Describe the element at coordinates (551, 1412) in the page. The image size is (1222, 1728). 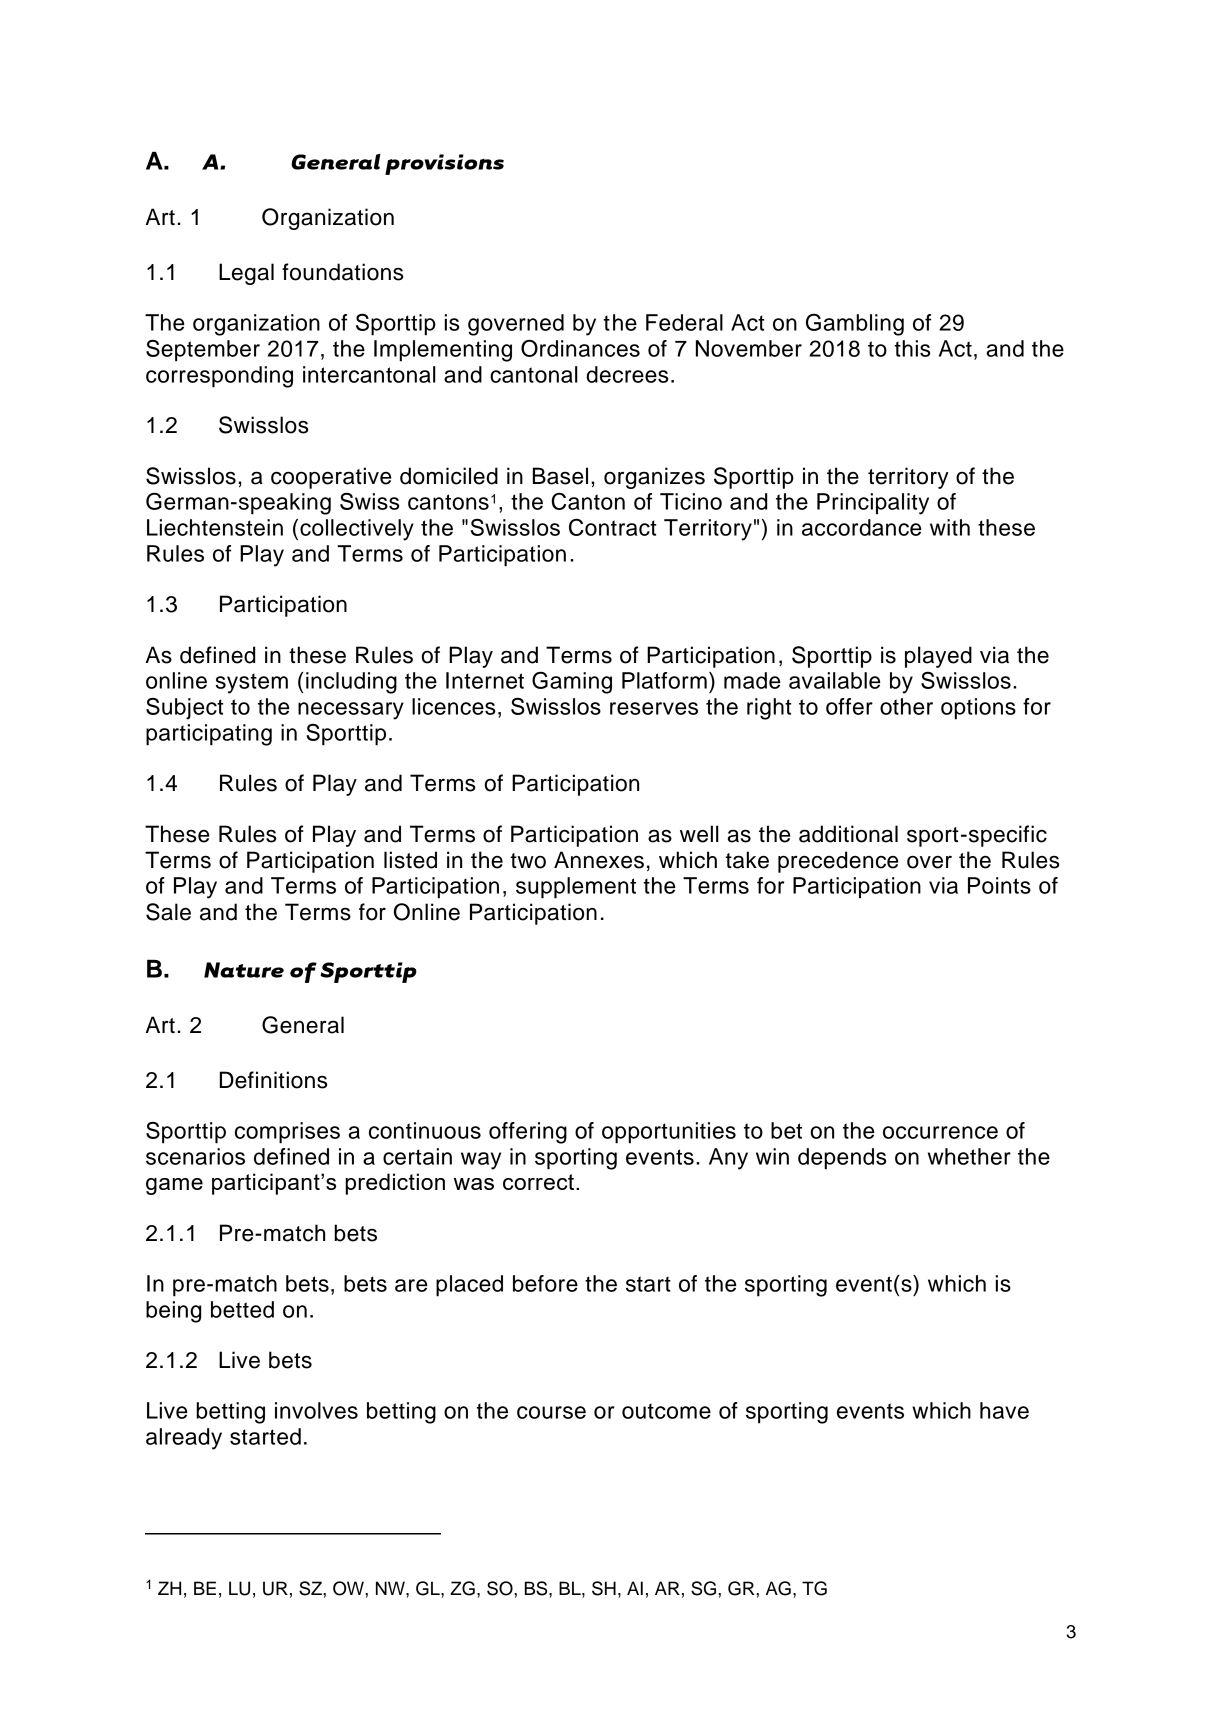
I see `course` at that location.
